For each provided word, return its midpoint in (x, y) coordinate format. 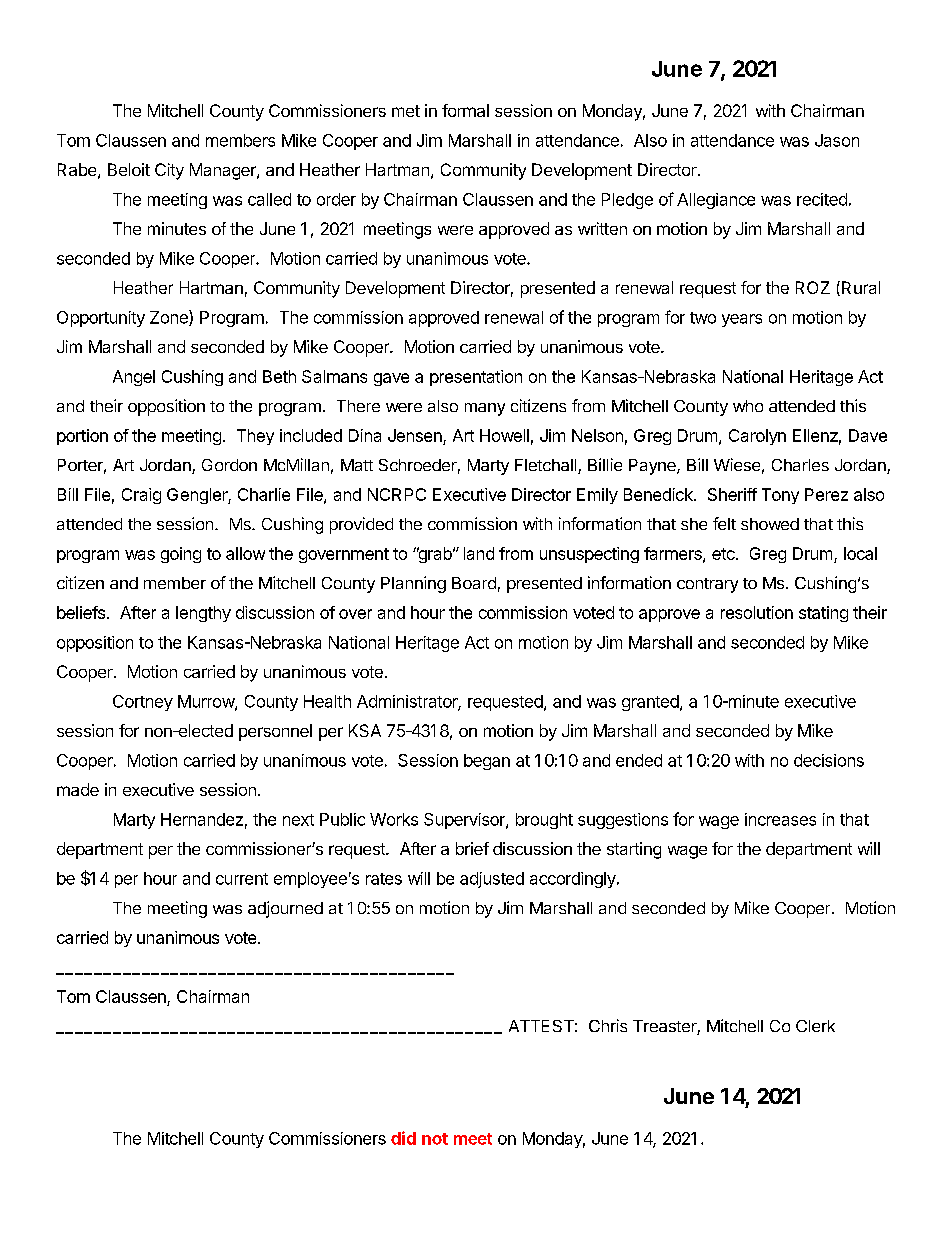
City (169, 171)
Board (474, 583)
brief (472, 848)
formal (465, 110)
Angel (134, 378)
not (435, 1139)
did (403, 1138)
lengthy (203, 614)
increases (780, 819)
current (242, 879)
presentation (476, 378)
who (748, 406)
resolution (757, 612)
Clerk (815, 1026)
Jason (837, 140)
